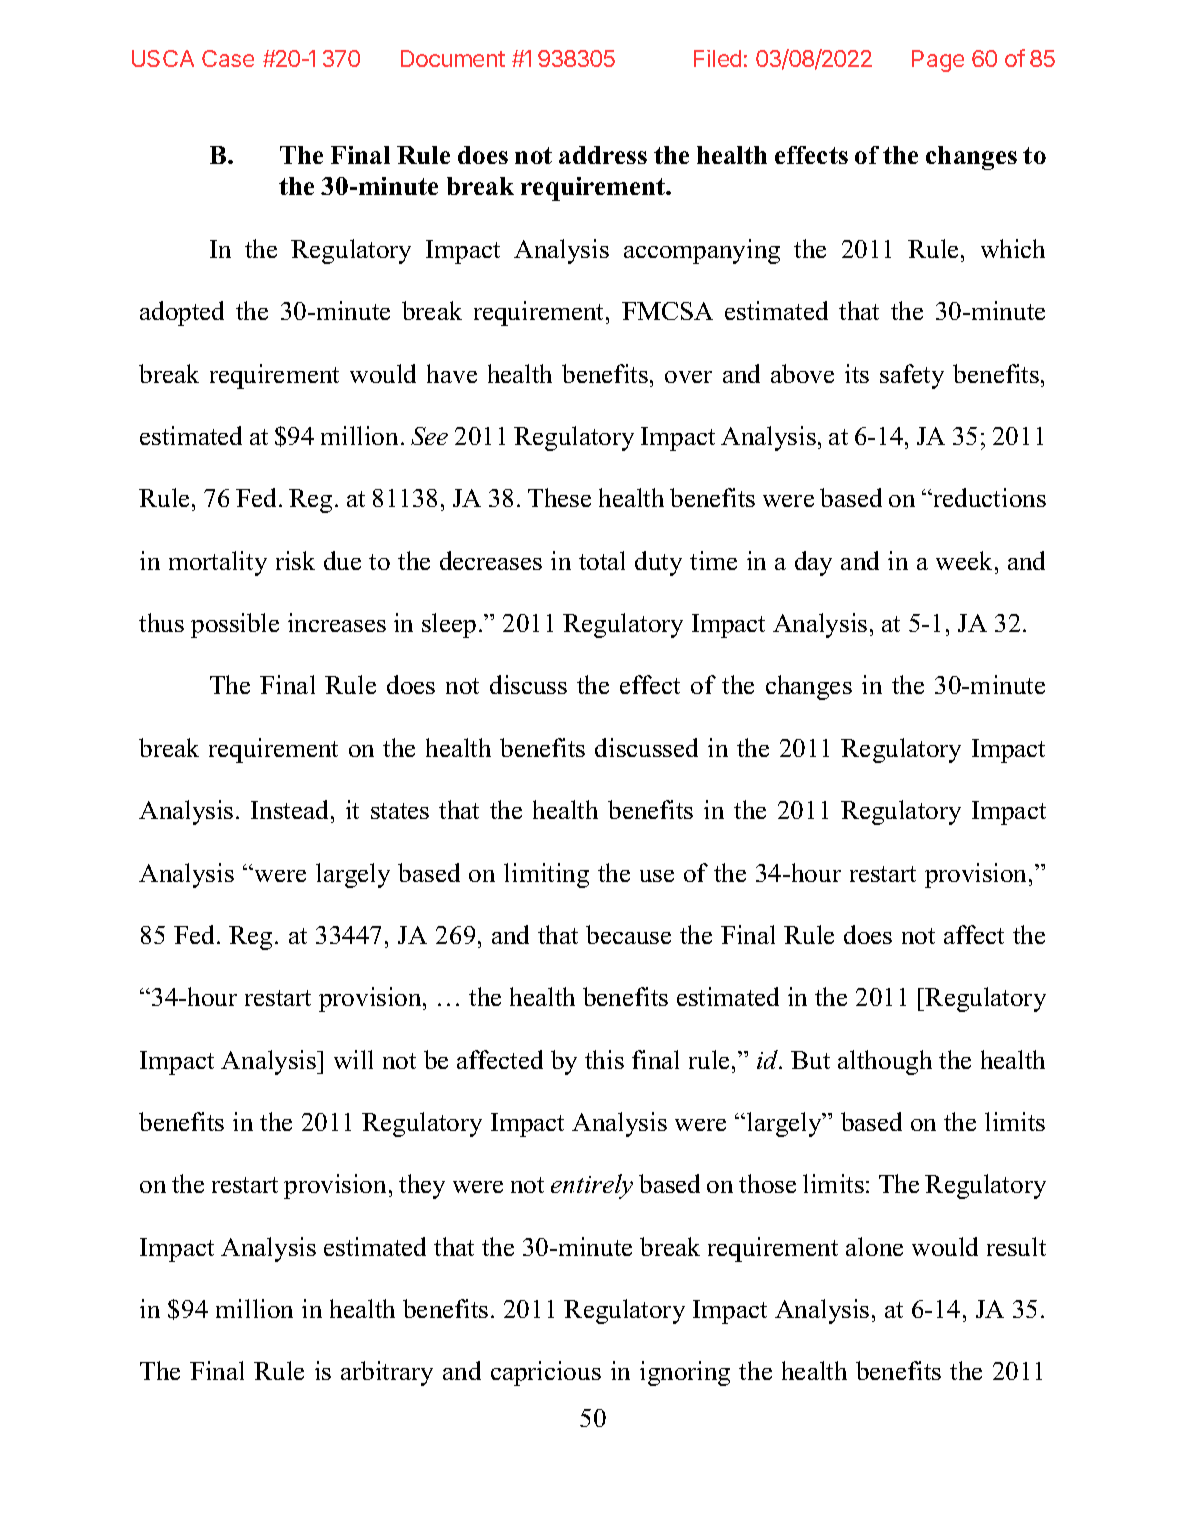  Describe the element at coordinates (874, 1246) in the page. I see `alone` at that location.
